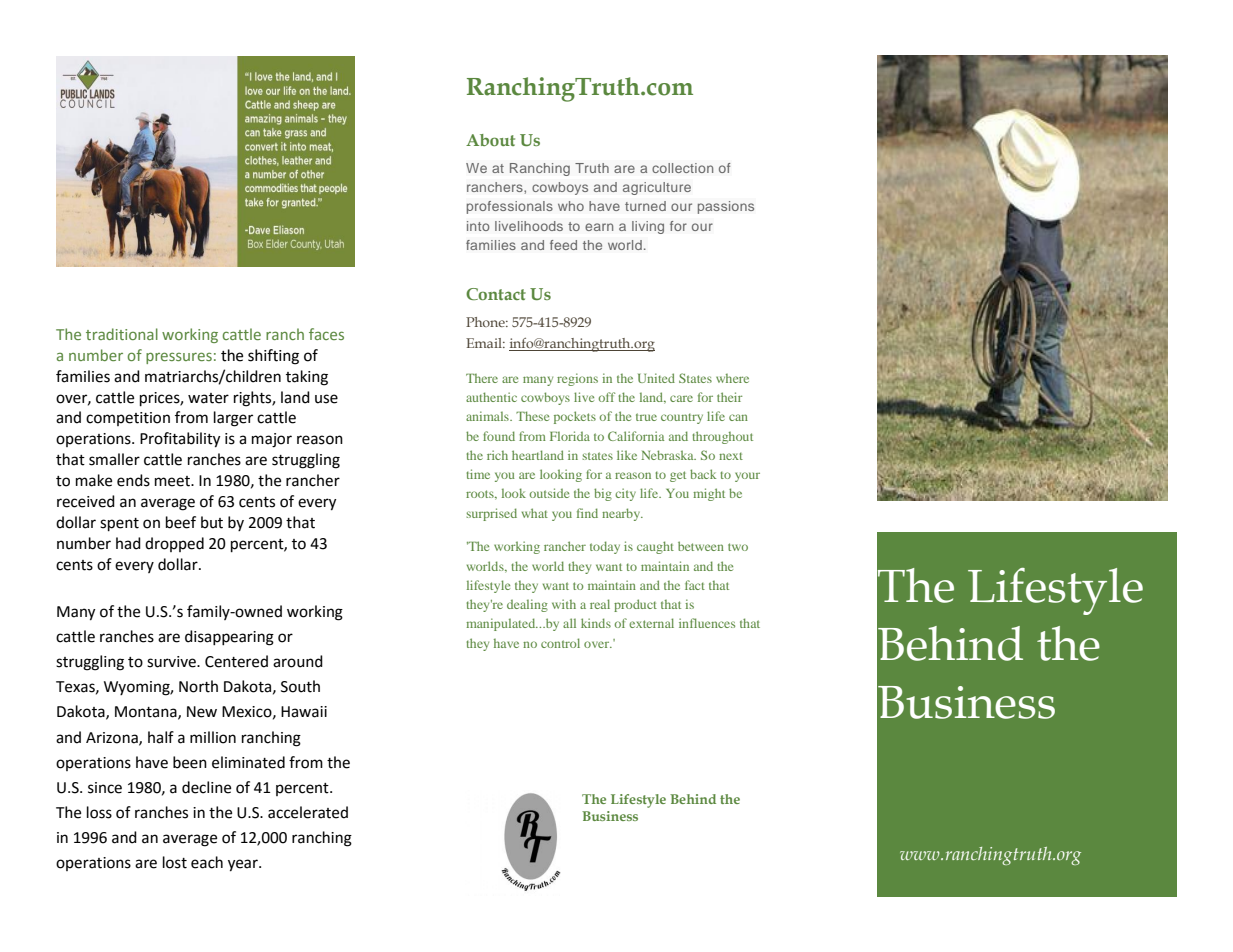  What do you see at coordinates (560, 643) in the screenshot?
I see `control` at bounding box center [560, 643].
